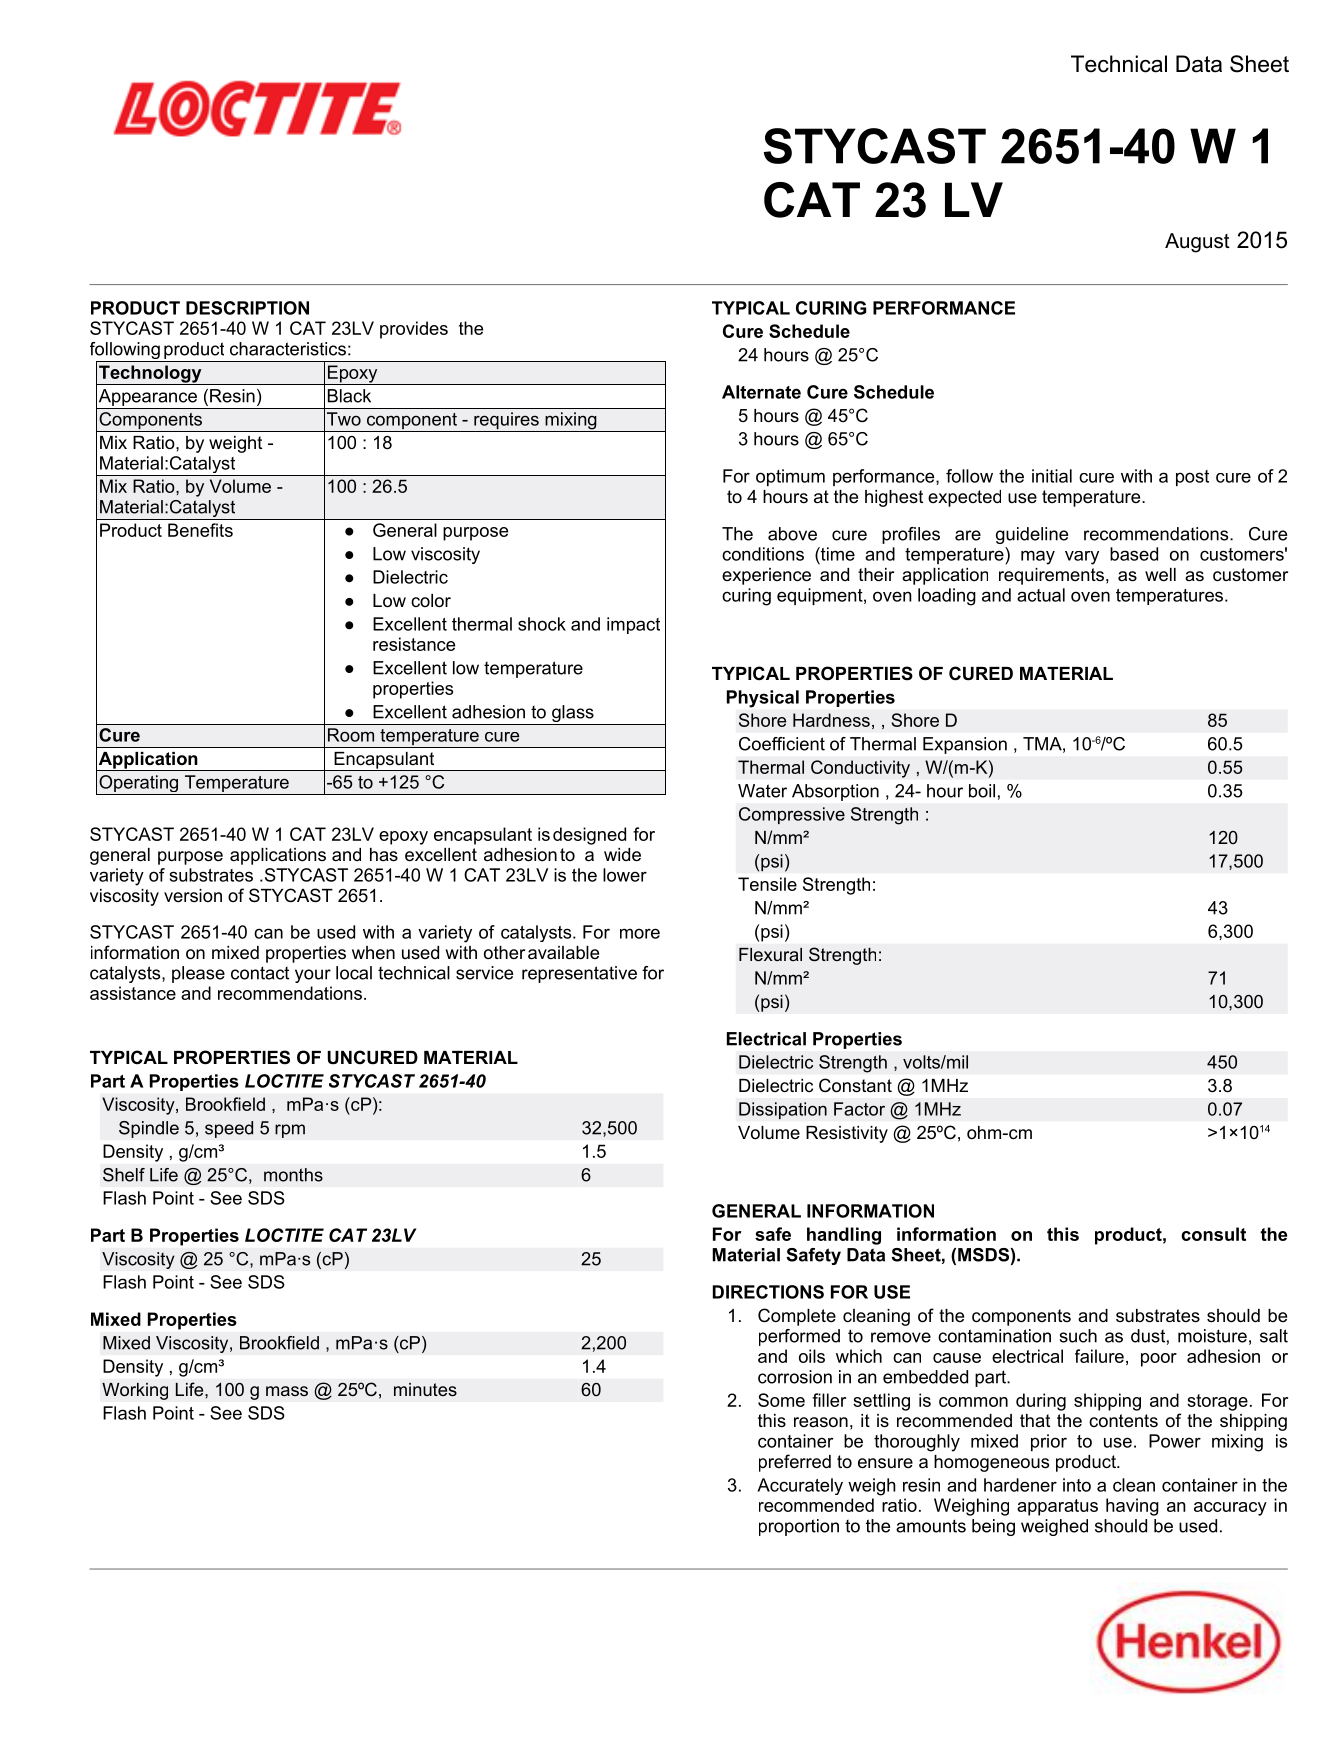  I want to click on DIRECTIONS, so click(768, 1292).
